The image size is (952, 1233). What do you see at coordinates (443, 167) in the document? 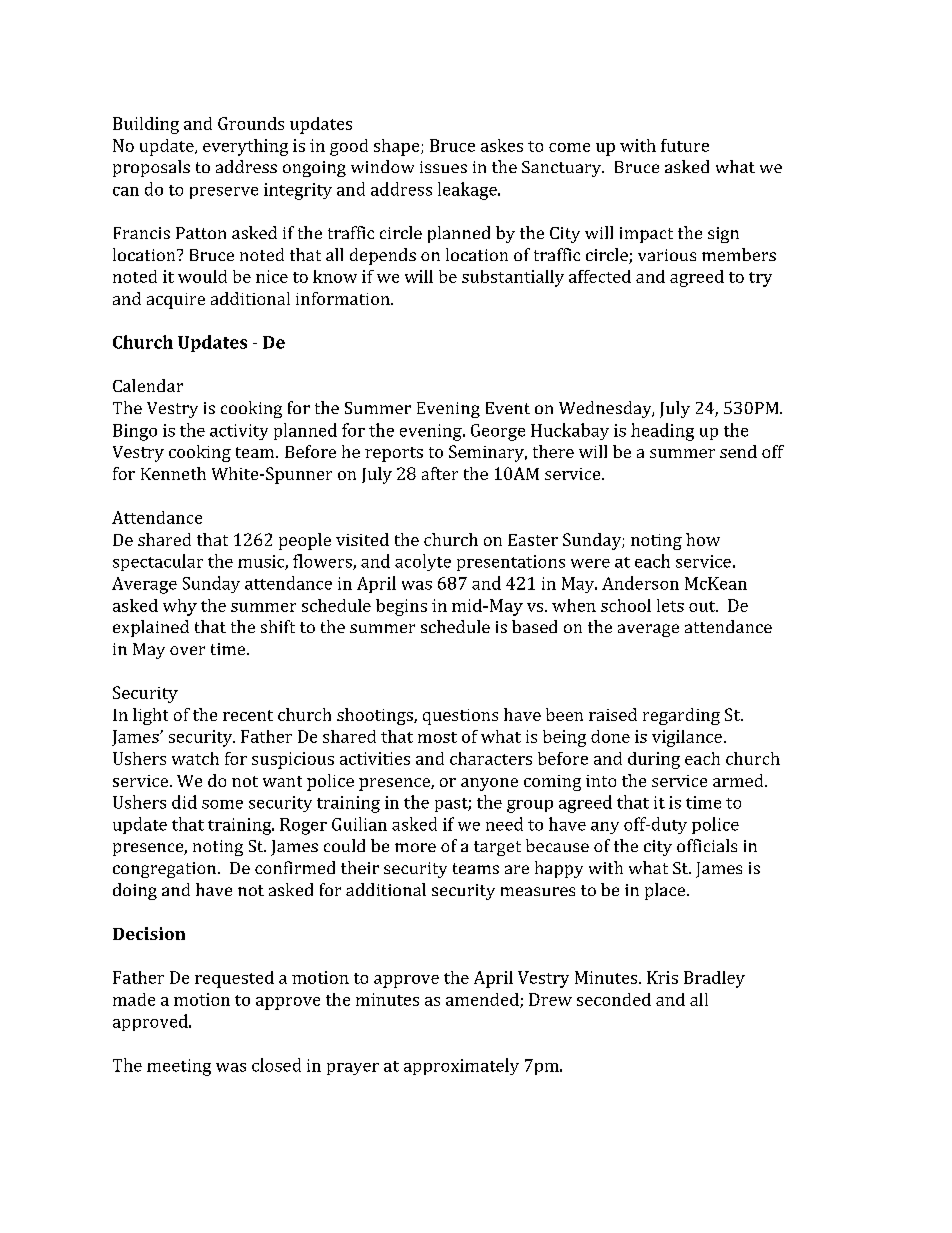
I see `issues` at bounding box center [443, 167].
